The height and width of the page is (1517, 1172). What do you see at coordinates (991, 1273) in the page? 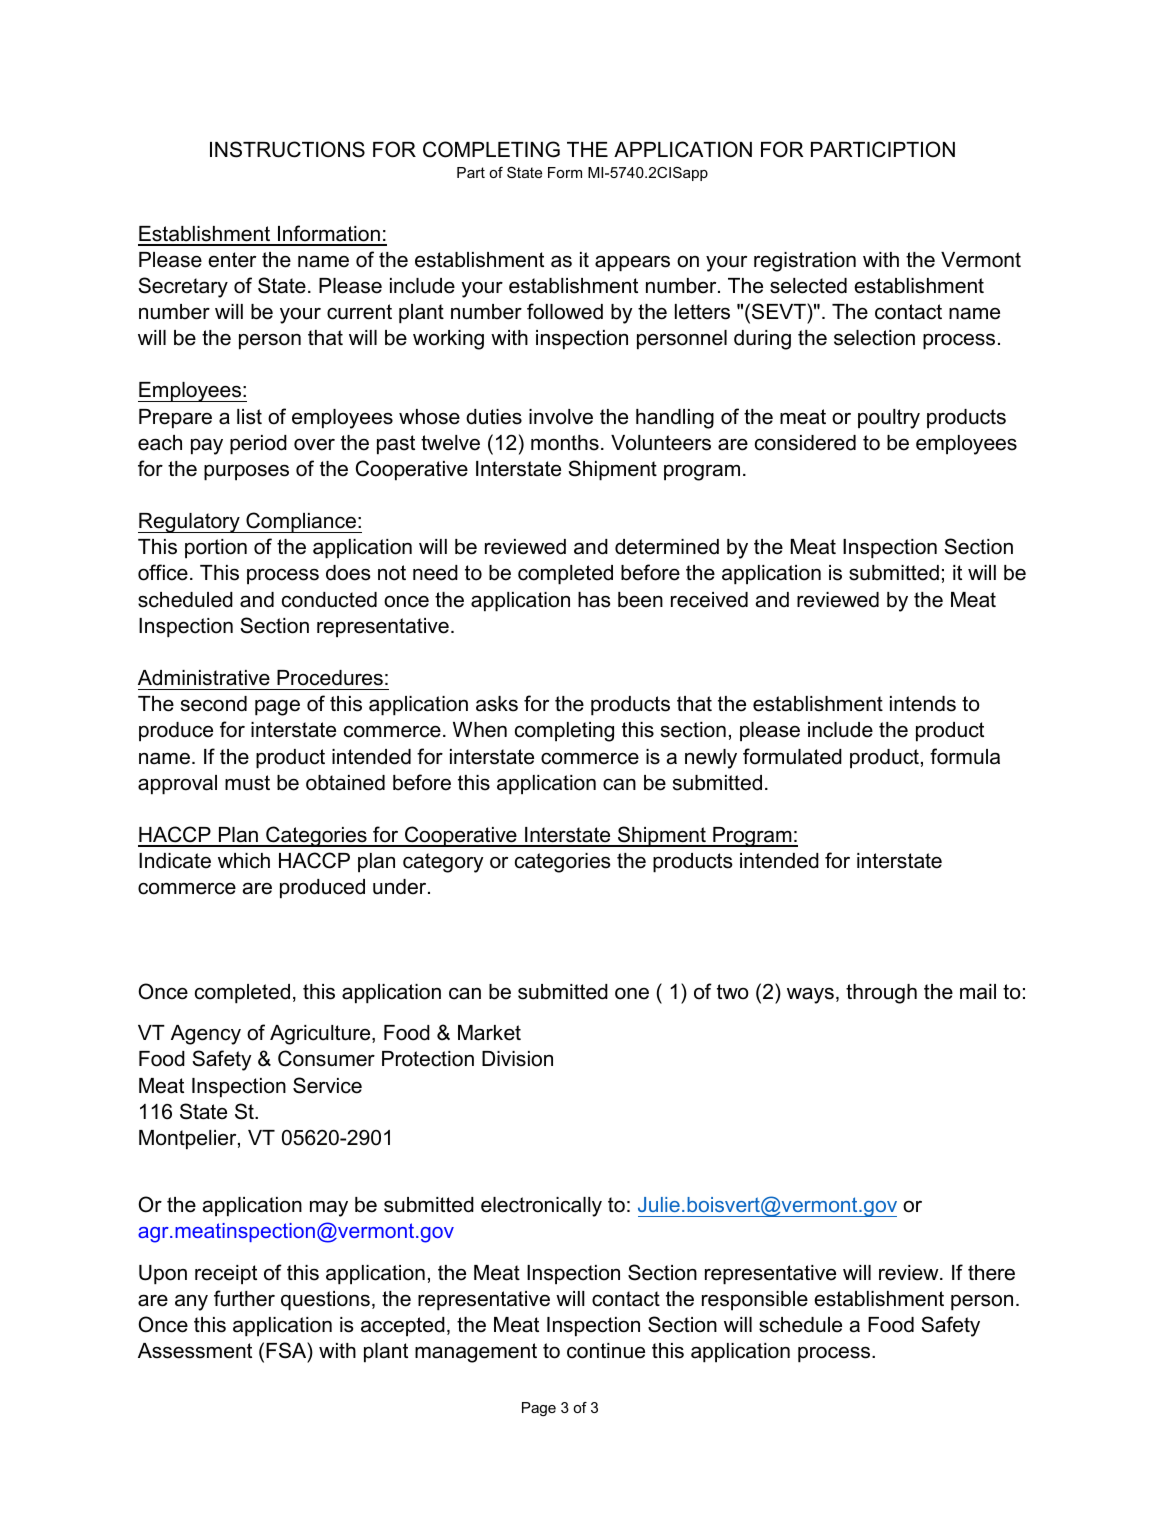
I see `there` at bounding box center [991, 1273].
